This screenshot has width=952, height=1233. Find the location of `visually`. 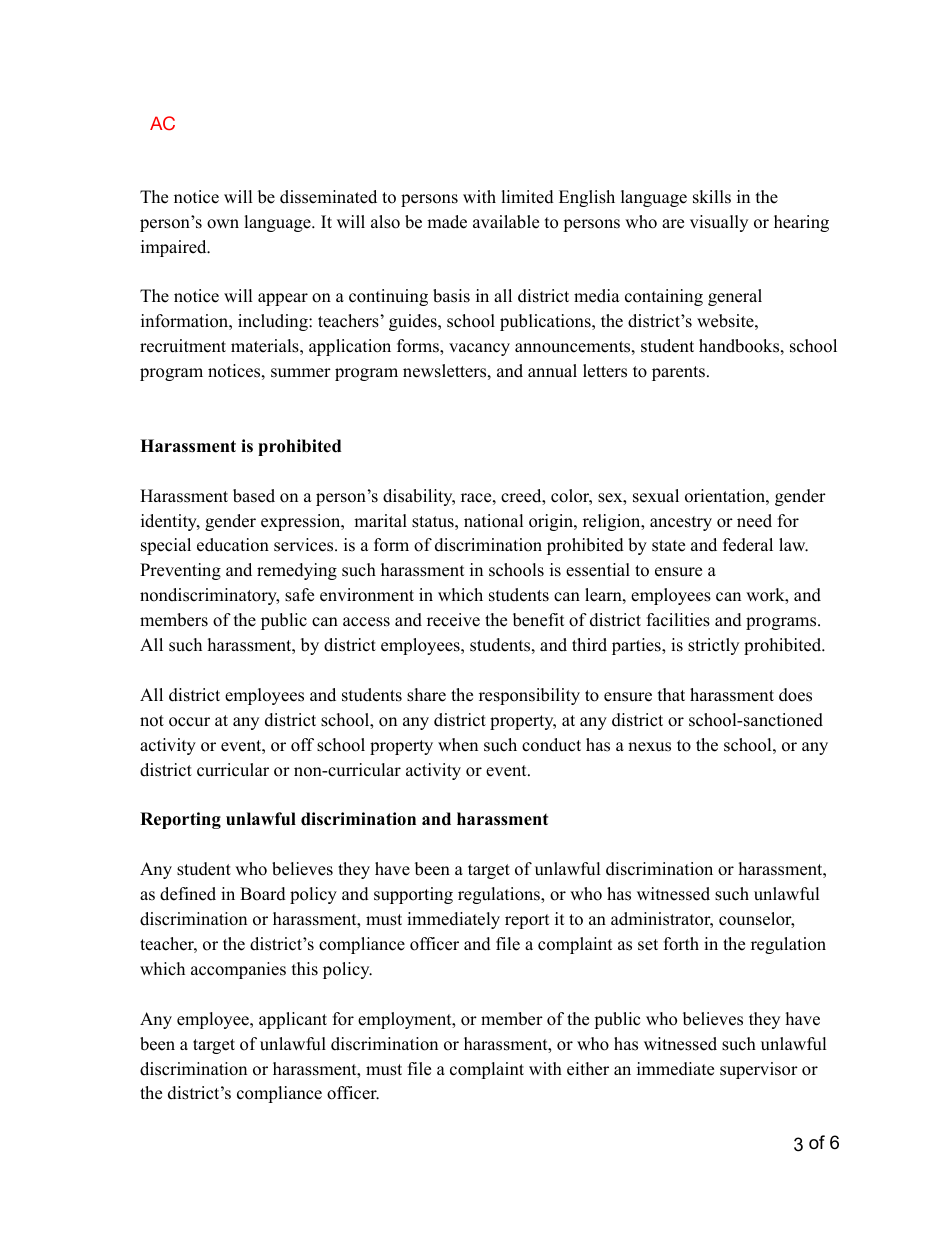

visually is located at coordinates (719, 223).
